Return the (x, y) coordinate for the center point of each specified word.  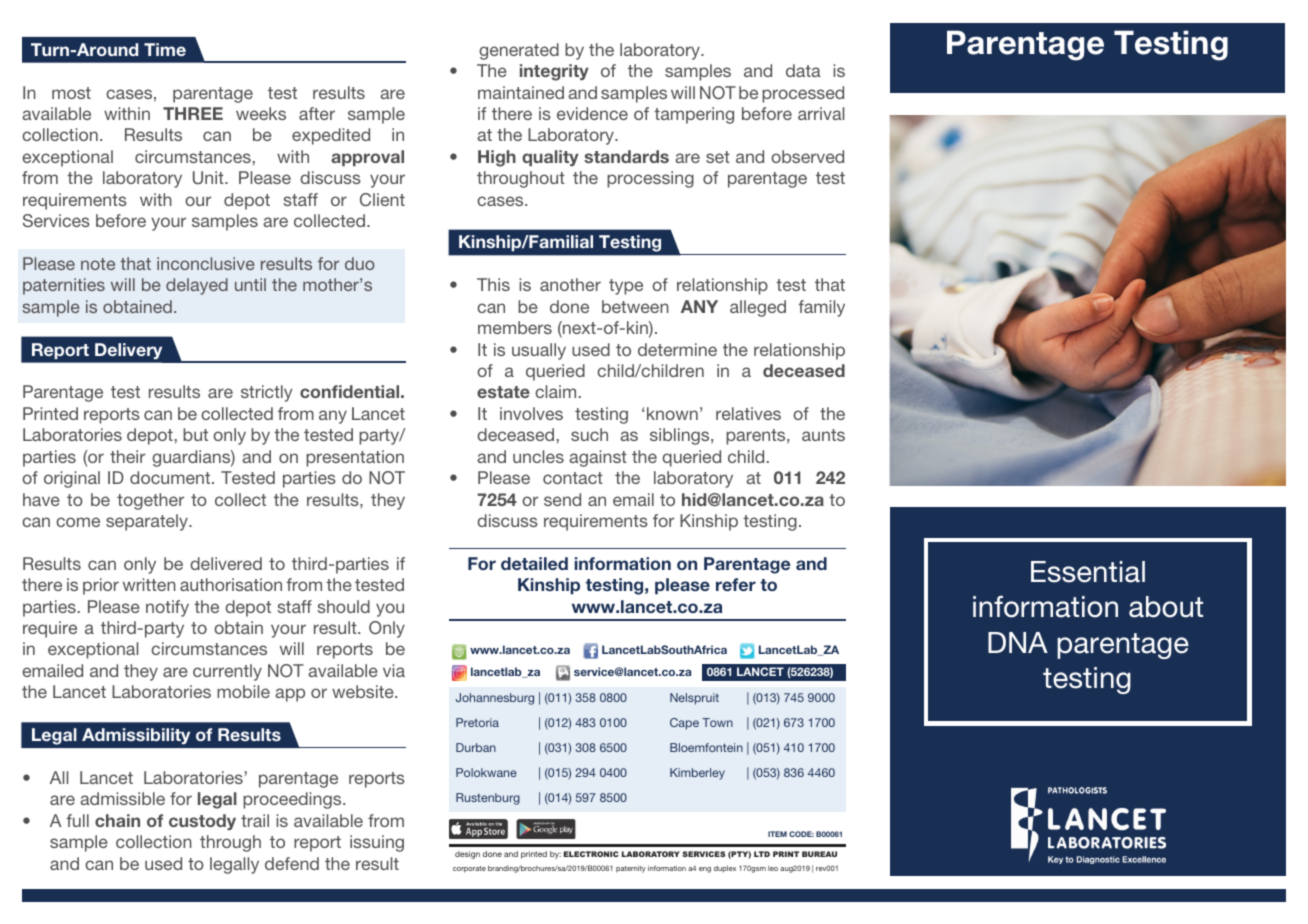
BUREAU (819, 854)
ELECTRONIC (591, 854)
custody (202, 822)
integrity (554, 72)
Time (165, 49)
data (803, 70)
